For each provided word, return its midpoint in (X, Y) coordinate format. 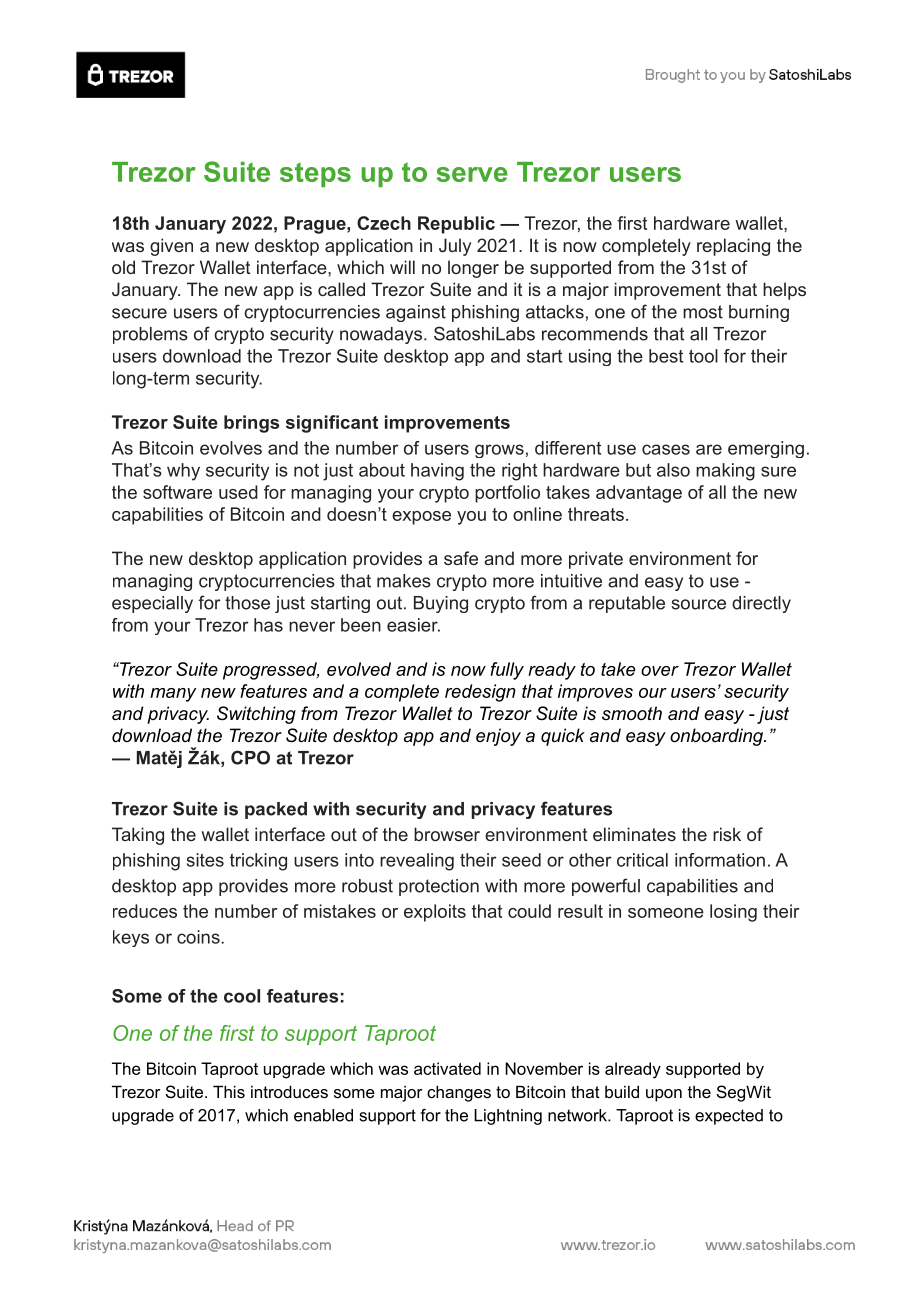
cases (666, 449)
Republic (456, 225)
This (229, 1091)
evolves (231, 448)
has (268, 625)
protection (439, 887)
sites (205, 860)
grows (499, 451)
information (720, 860)
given (171, 247)
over (660, 671)
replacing (733, 247)
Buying (441, 604)
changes (459, 1093)
